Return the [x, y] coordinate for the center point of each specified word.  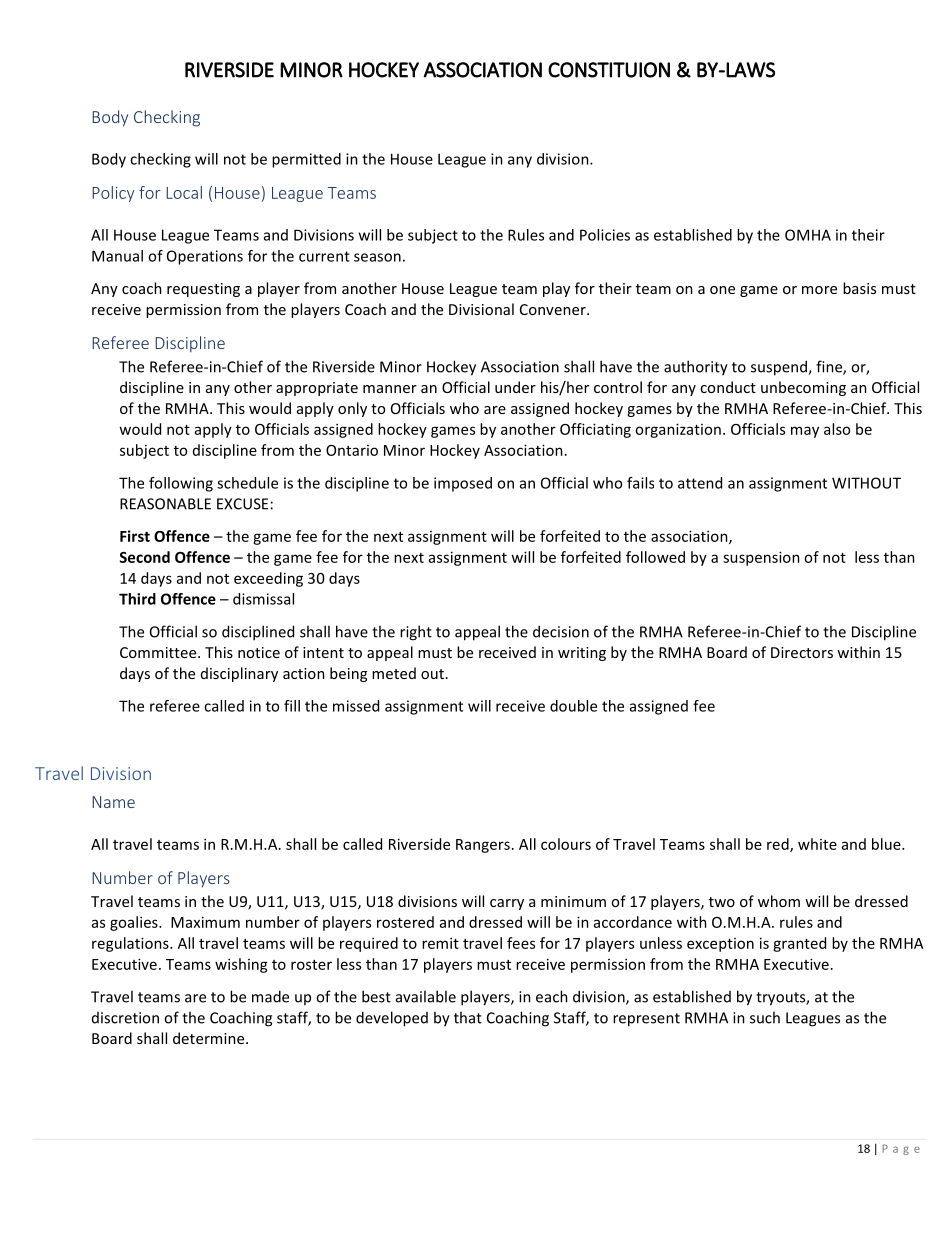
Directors [802, 652]
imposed [463, 484]
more [819, 290]
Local [184, 192]
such [765, 1017]
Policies [605, 235]
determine [210, 1038]
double [573, 706]
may [805, 432]
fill [292, 706]
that [468, 1017]
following [181, 484]
